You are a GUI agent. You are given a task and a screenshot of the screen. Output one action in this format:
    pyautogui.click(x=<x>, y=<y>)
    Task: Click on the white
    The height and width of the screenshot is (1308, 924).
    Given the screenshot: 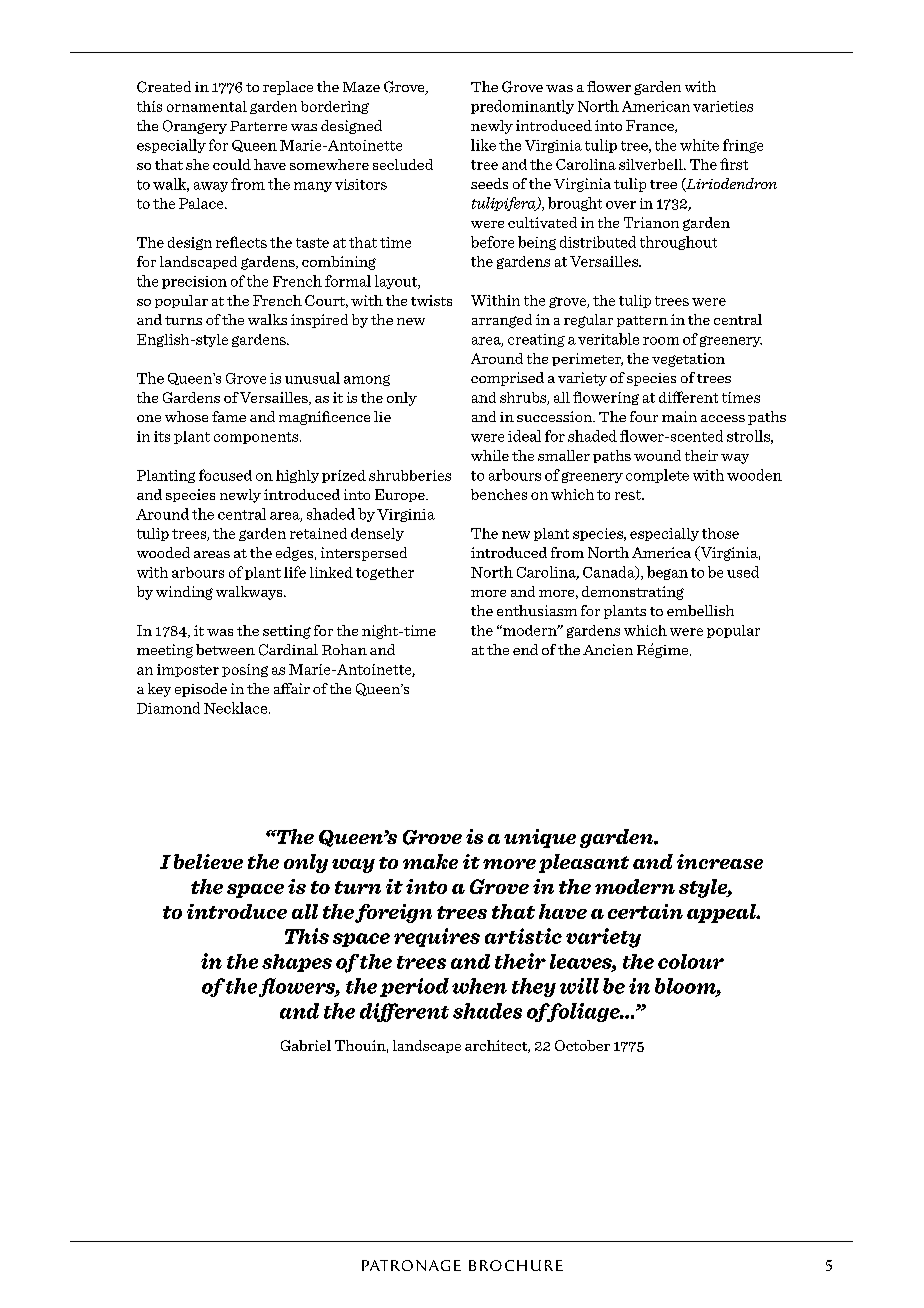 What is the action you would take?
    pyautogui.click(x=699, y=145)
